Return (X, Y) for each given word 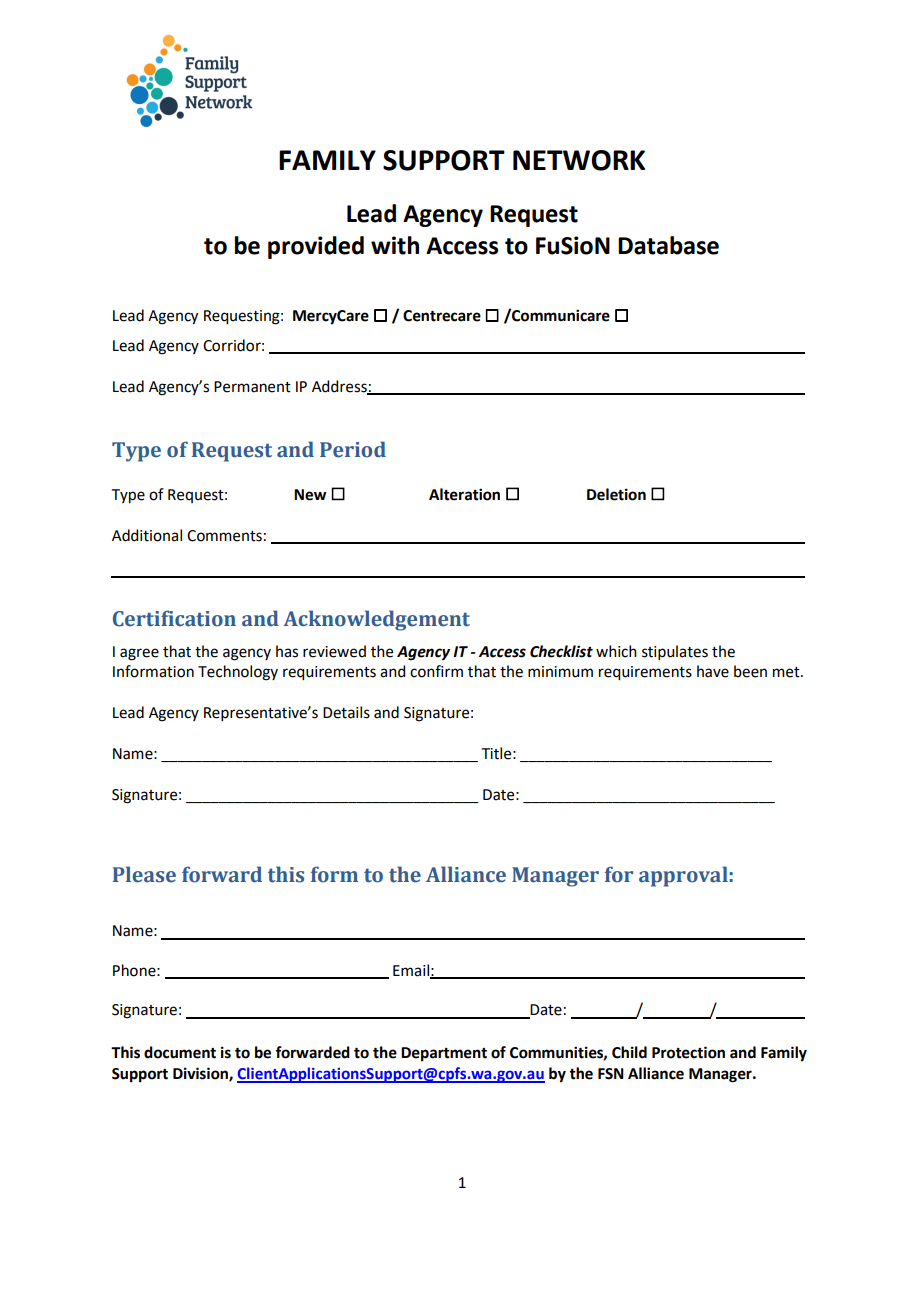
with (395, 245)
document (180, 1052)
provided (316, 247)
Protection (688, 1052)
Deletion (616, 494)
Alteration (464, 494)
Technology (238, 673)
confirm (436, 671)
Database (668, 245)
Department (444, 1054)
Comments (224, 536)
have (713, 671)
